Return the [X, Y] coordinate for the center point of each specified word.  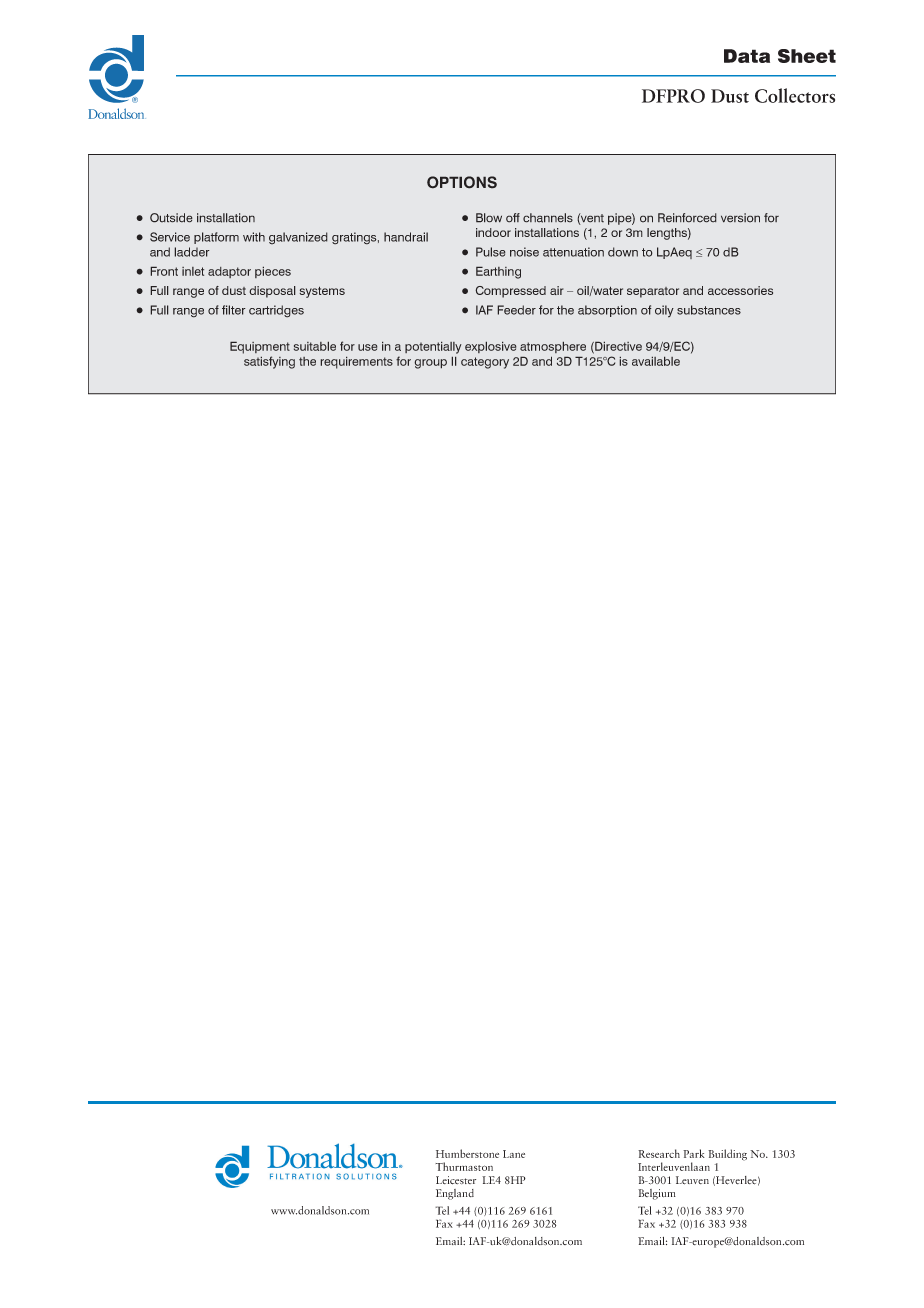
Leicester [456, 1180]
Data [747, 56]
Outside [171, 218]
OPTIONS [462, 182]
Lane [514, 1154]
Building [727, 1155]
